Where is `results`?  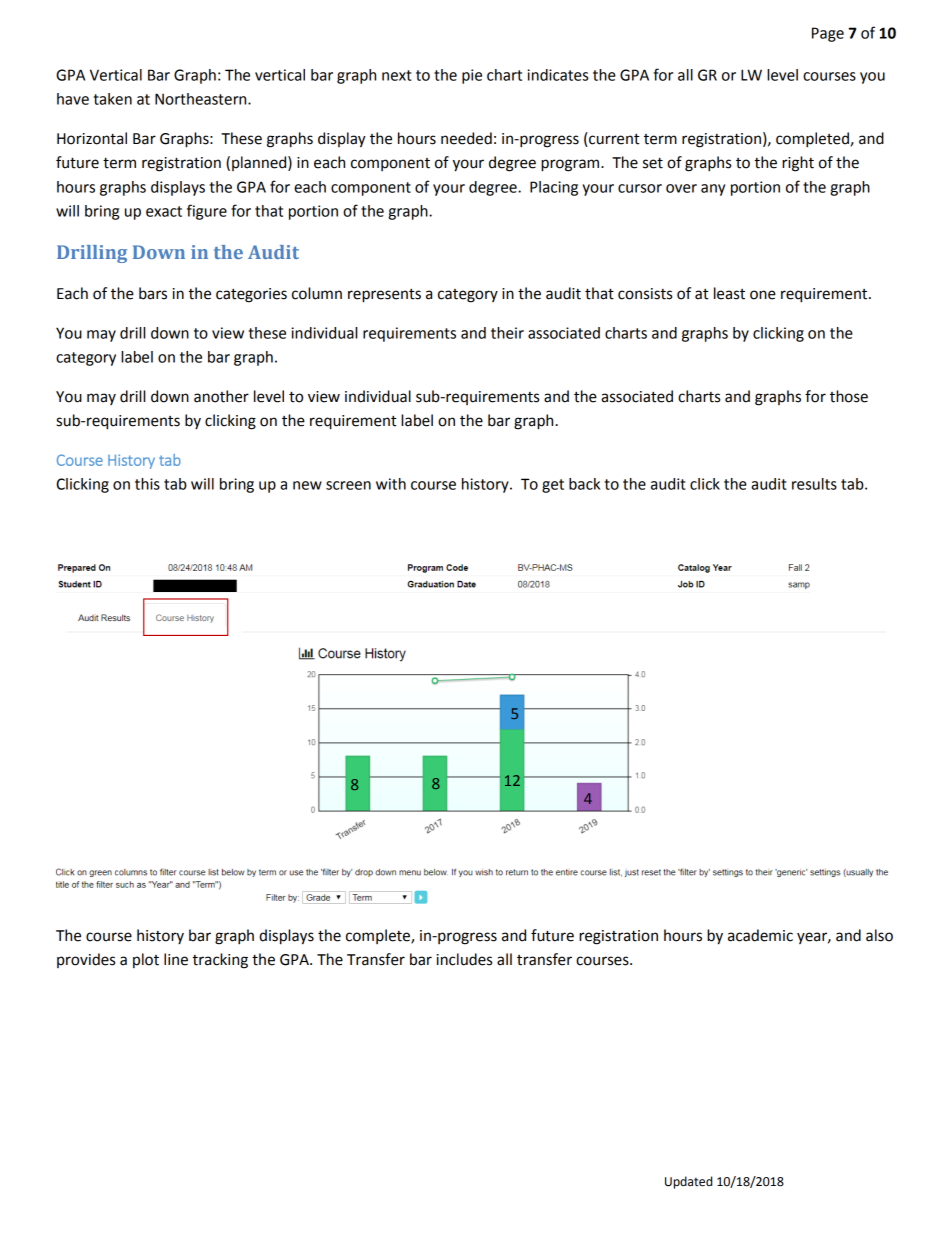
results is located at coordinates (814, 484).
